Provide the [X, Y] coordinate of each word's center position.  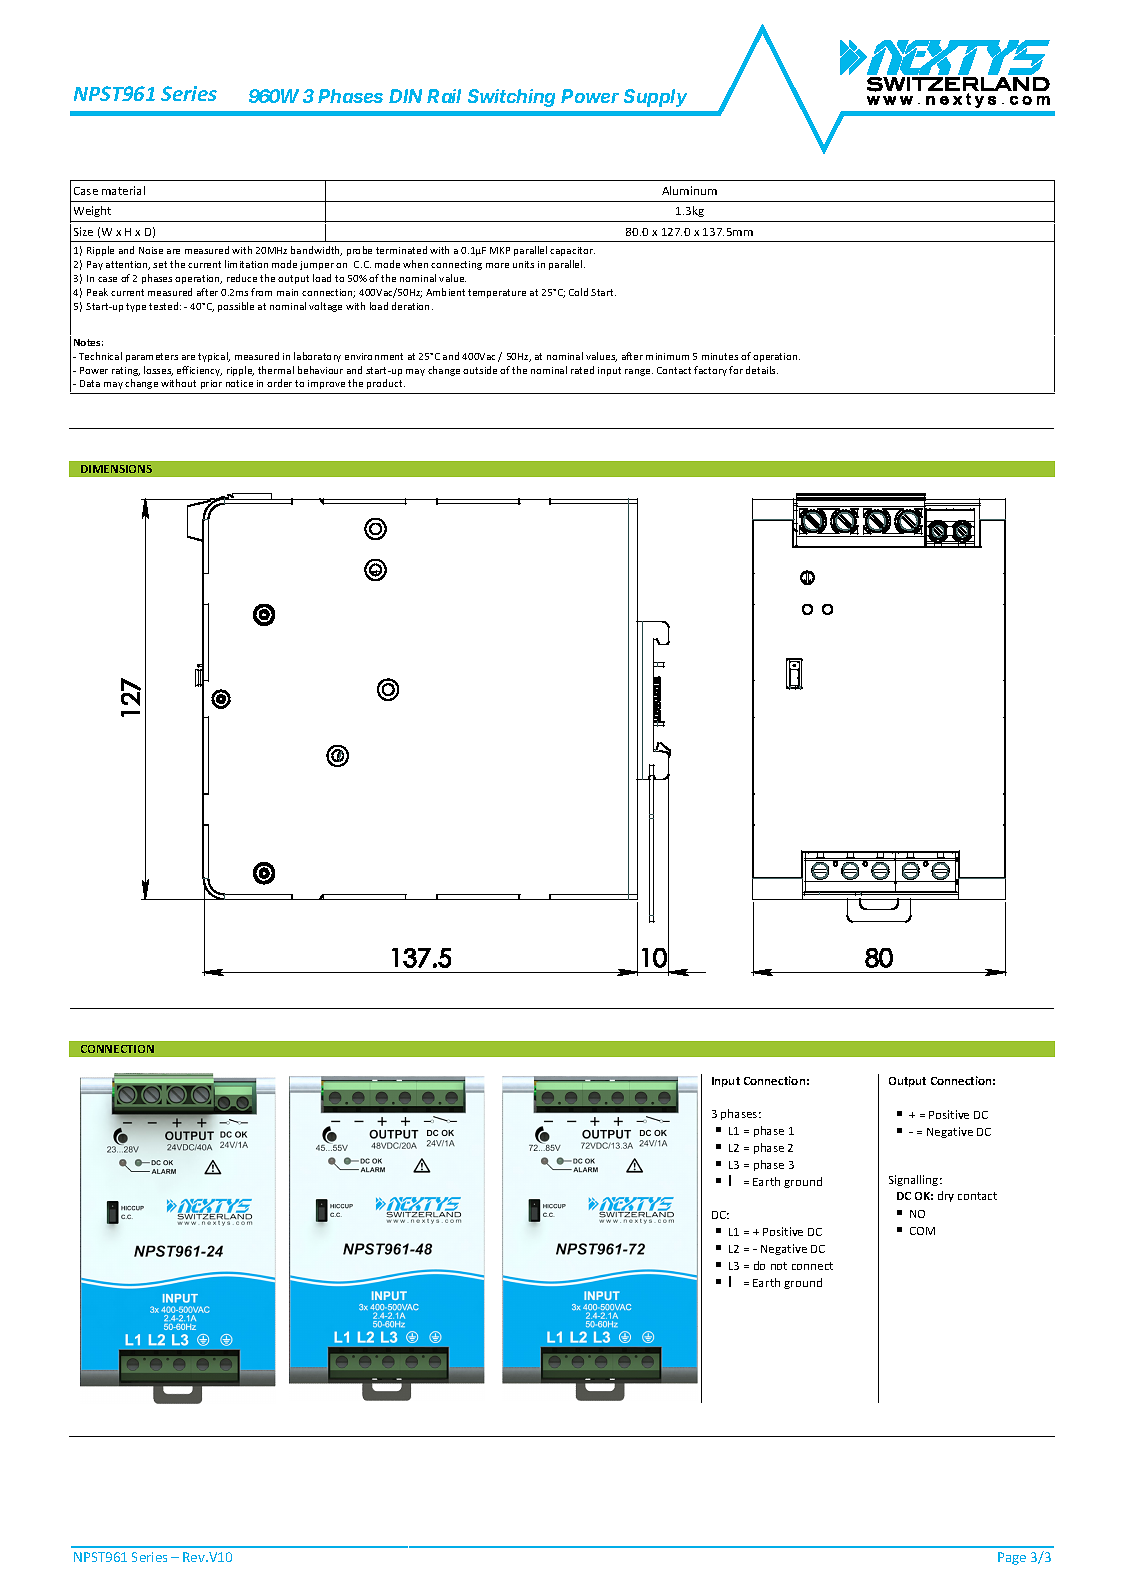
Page [1012, 1558]
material [123, 190]
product [386, 384]
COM [922, 1231]
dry [946, 1196]
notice [239, 383]
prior [211, 384]
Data [90, 383]
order [279, 383]
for [736, 370]
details [762, 370]
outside [480, 370]
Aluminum [689, 190]
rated [582, 370]
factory [710, 371]
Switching [511, 98]
